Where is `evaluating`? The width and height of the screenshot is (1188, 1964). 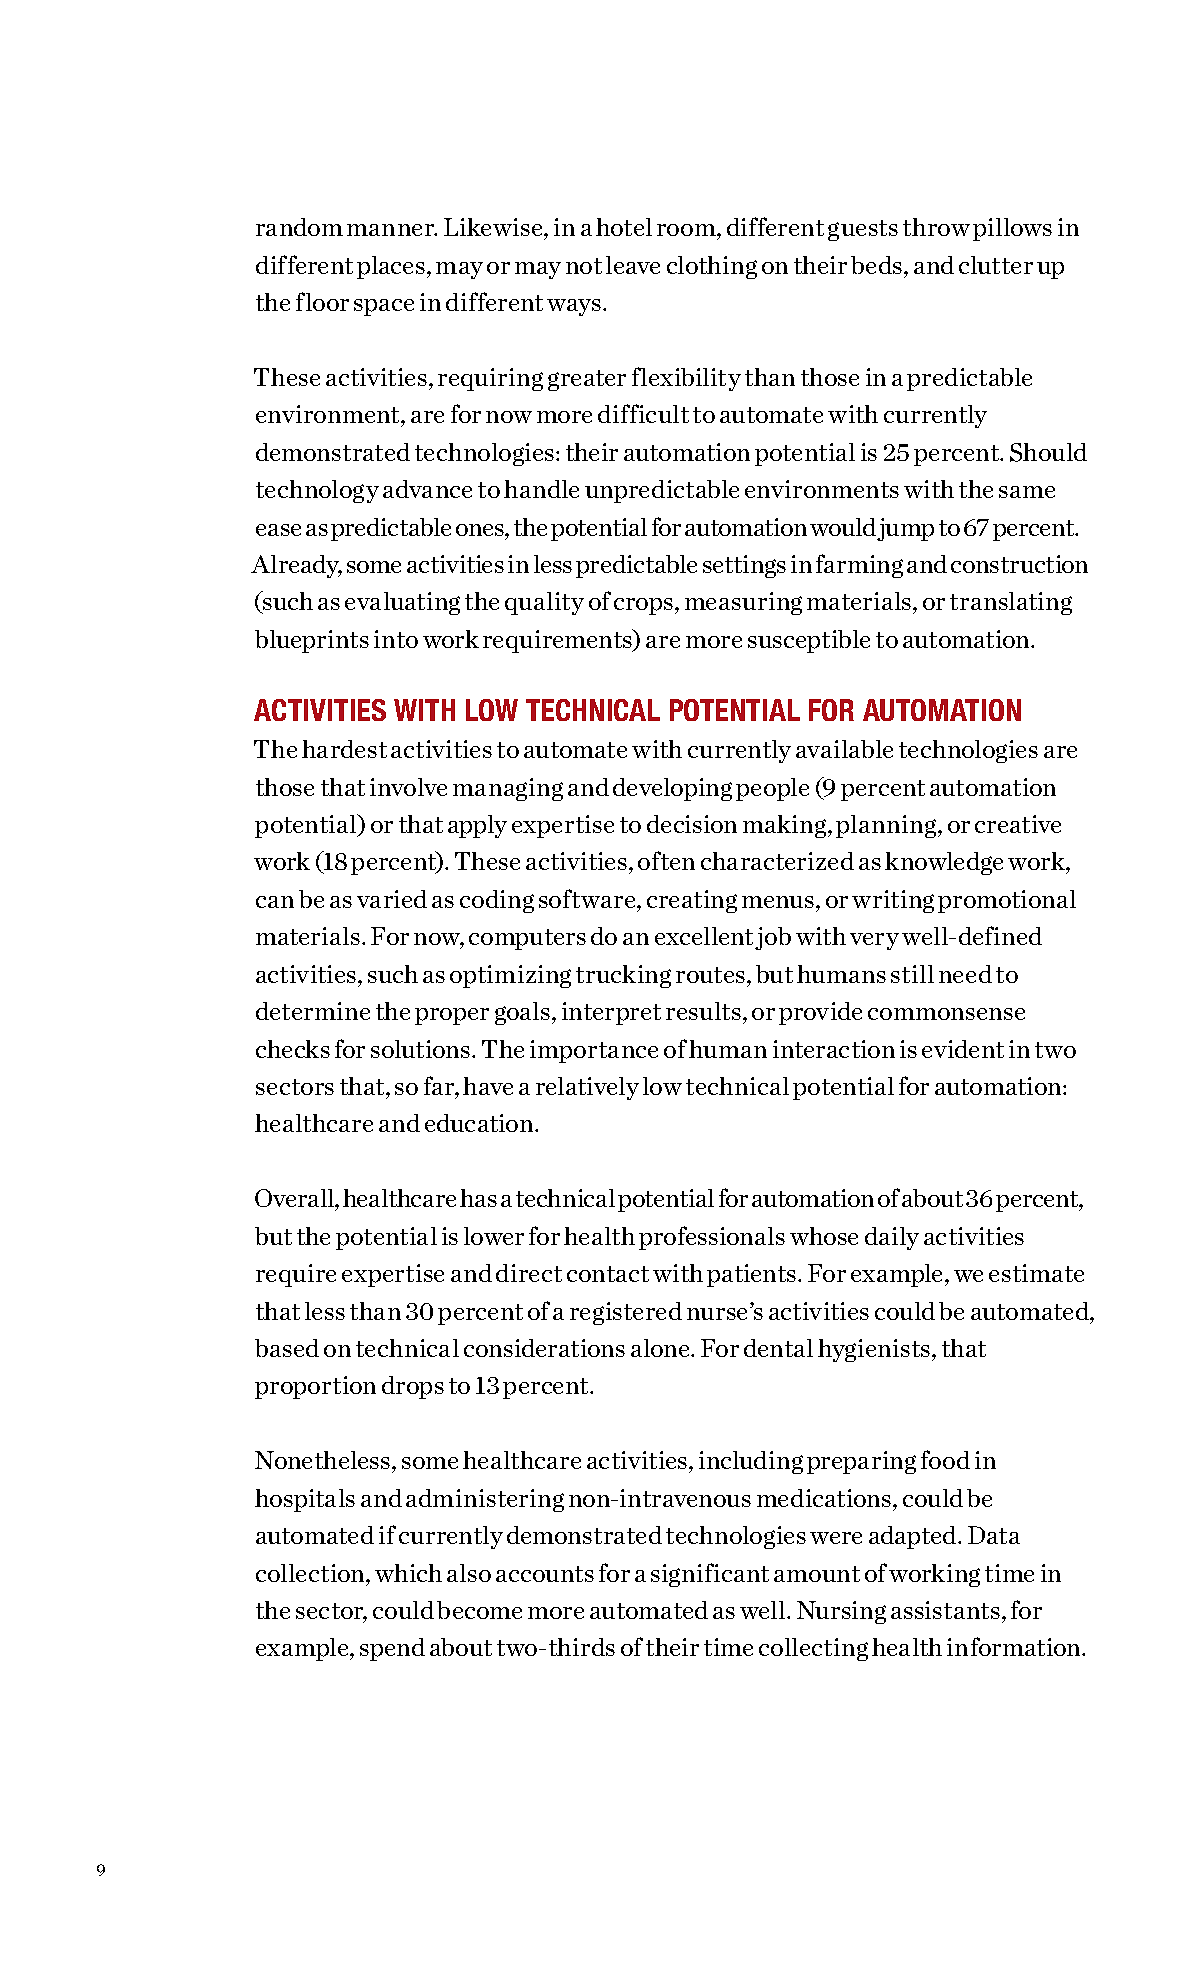
evaluating is located at coordinates (402, 603).
